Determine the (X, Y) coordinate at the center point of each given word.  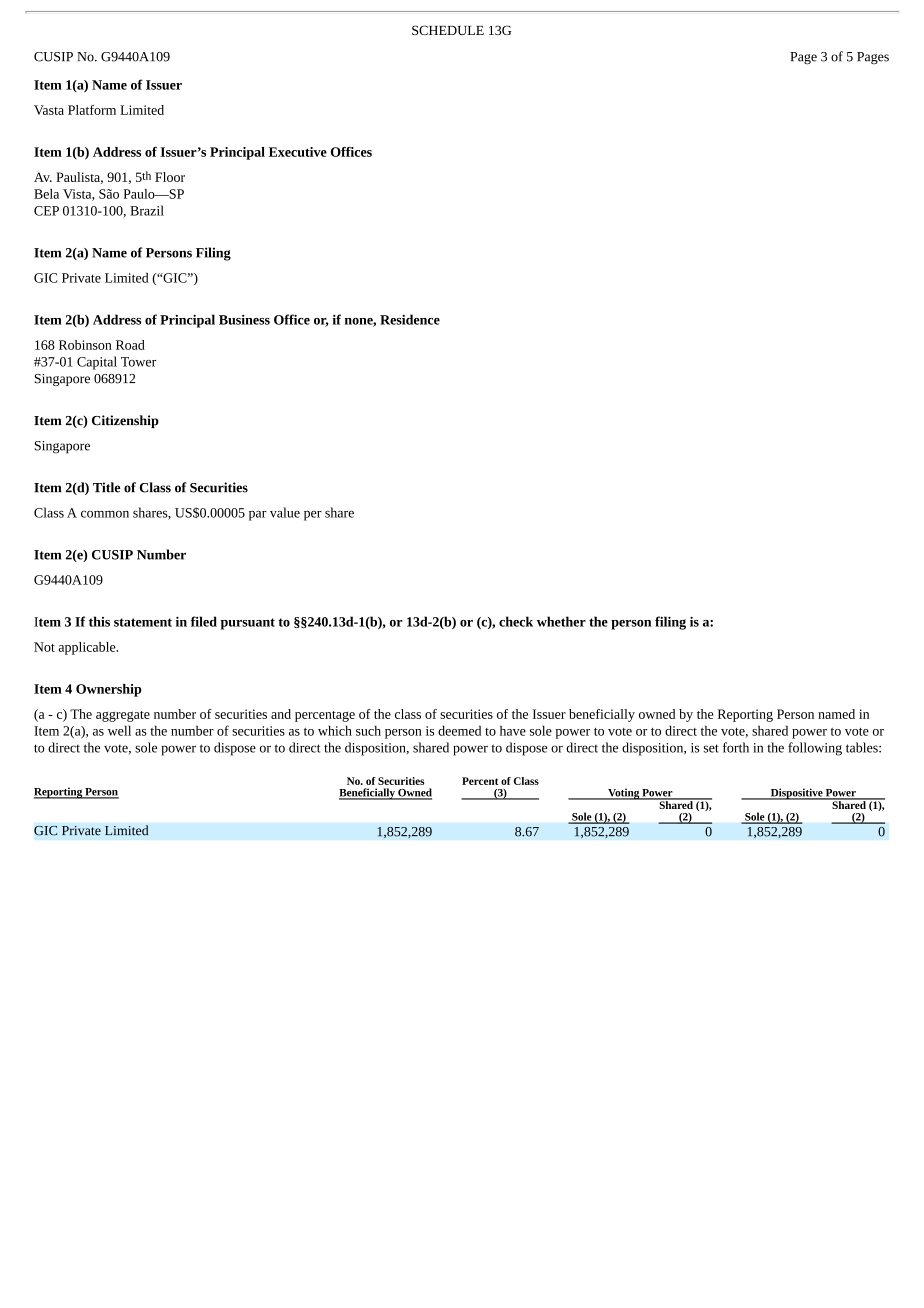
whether (561, 621)
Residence (410, 319)
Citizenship (125, 421)
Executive (298, 152)
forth (736, 747)
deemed (459, 730)
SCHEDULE (448, 30)
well (119, 730)
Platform (92, 110)
